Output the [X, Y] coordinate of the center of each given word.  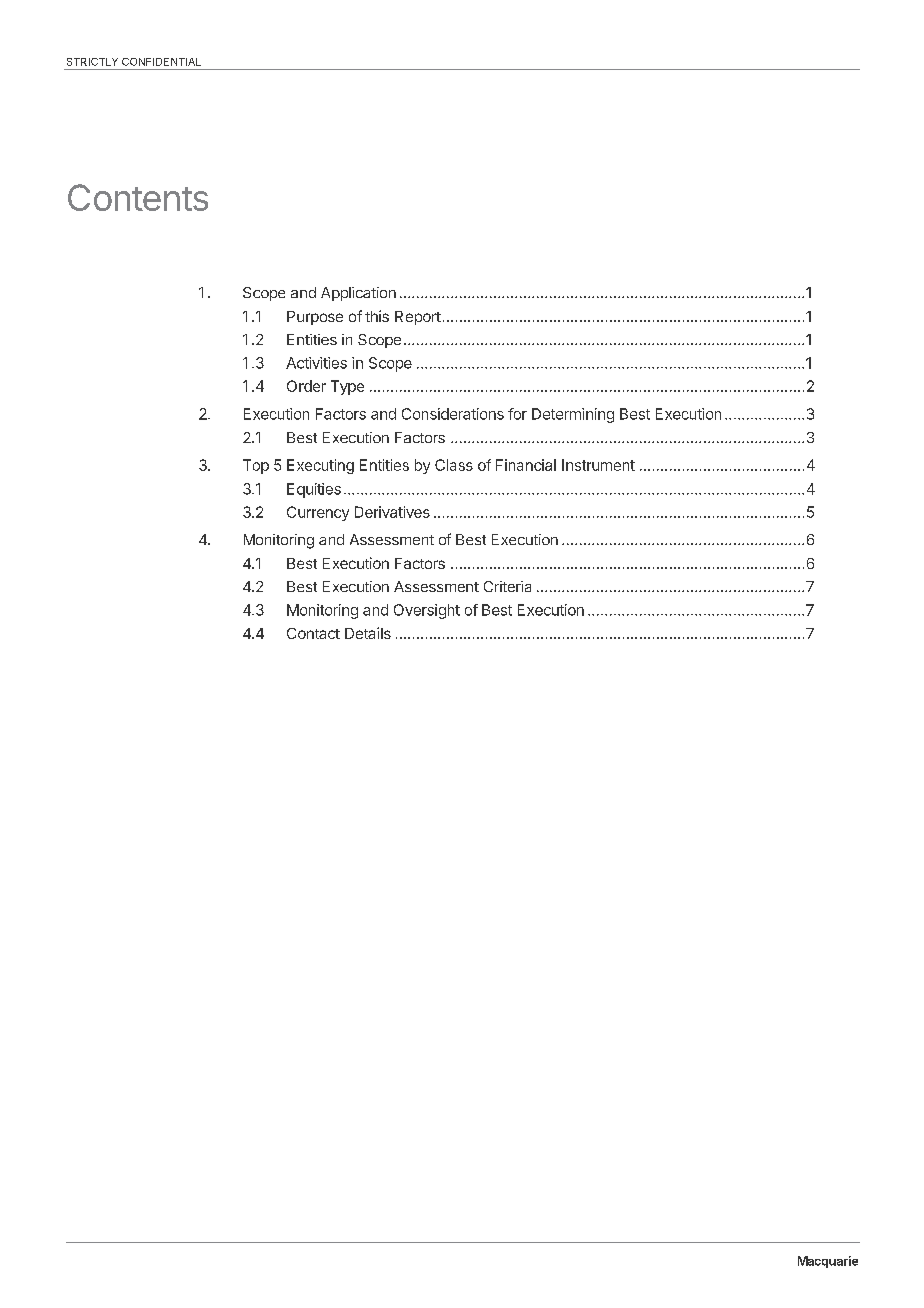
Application [358, 294]
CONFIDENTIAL [161, 62]
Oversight [427, 611]
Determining [573, 415]
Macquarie [828, 1262]
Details [368, 633]
